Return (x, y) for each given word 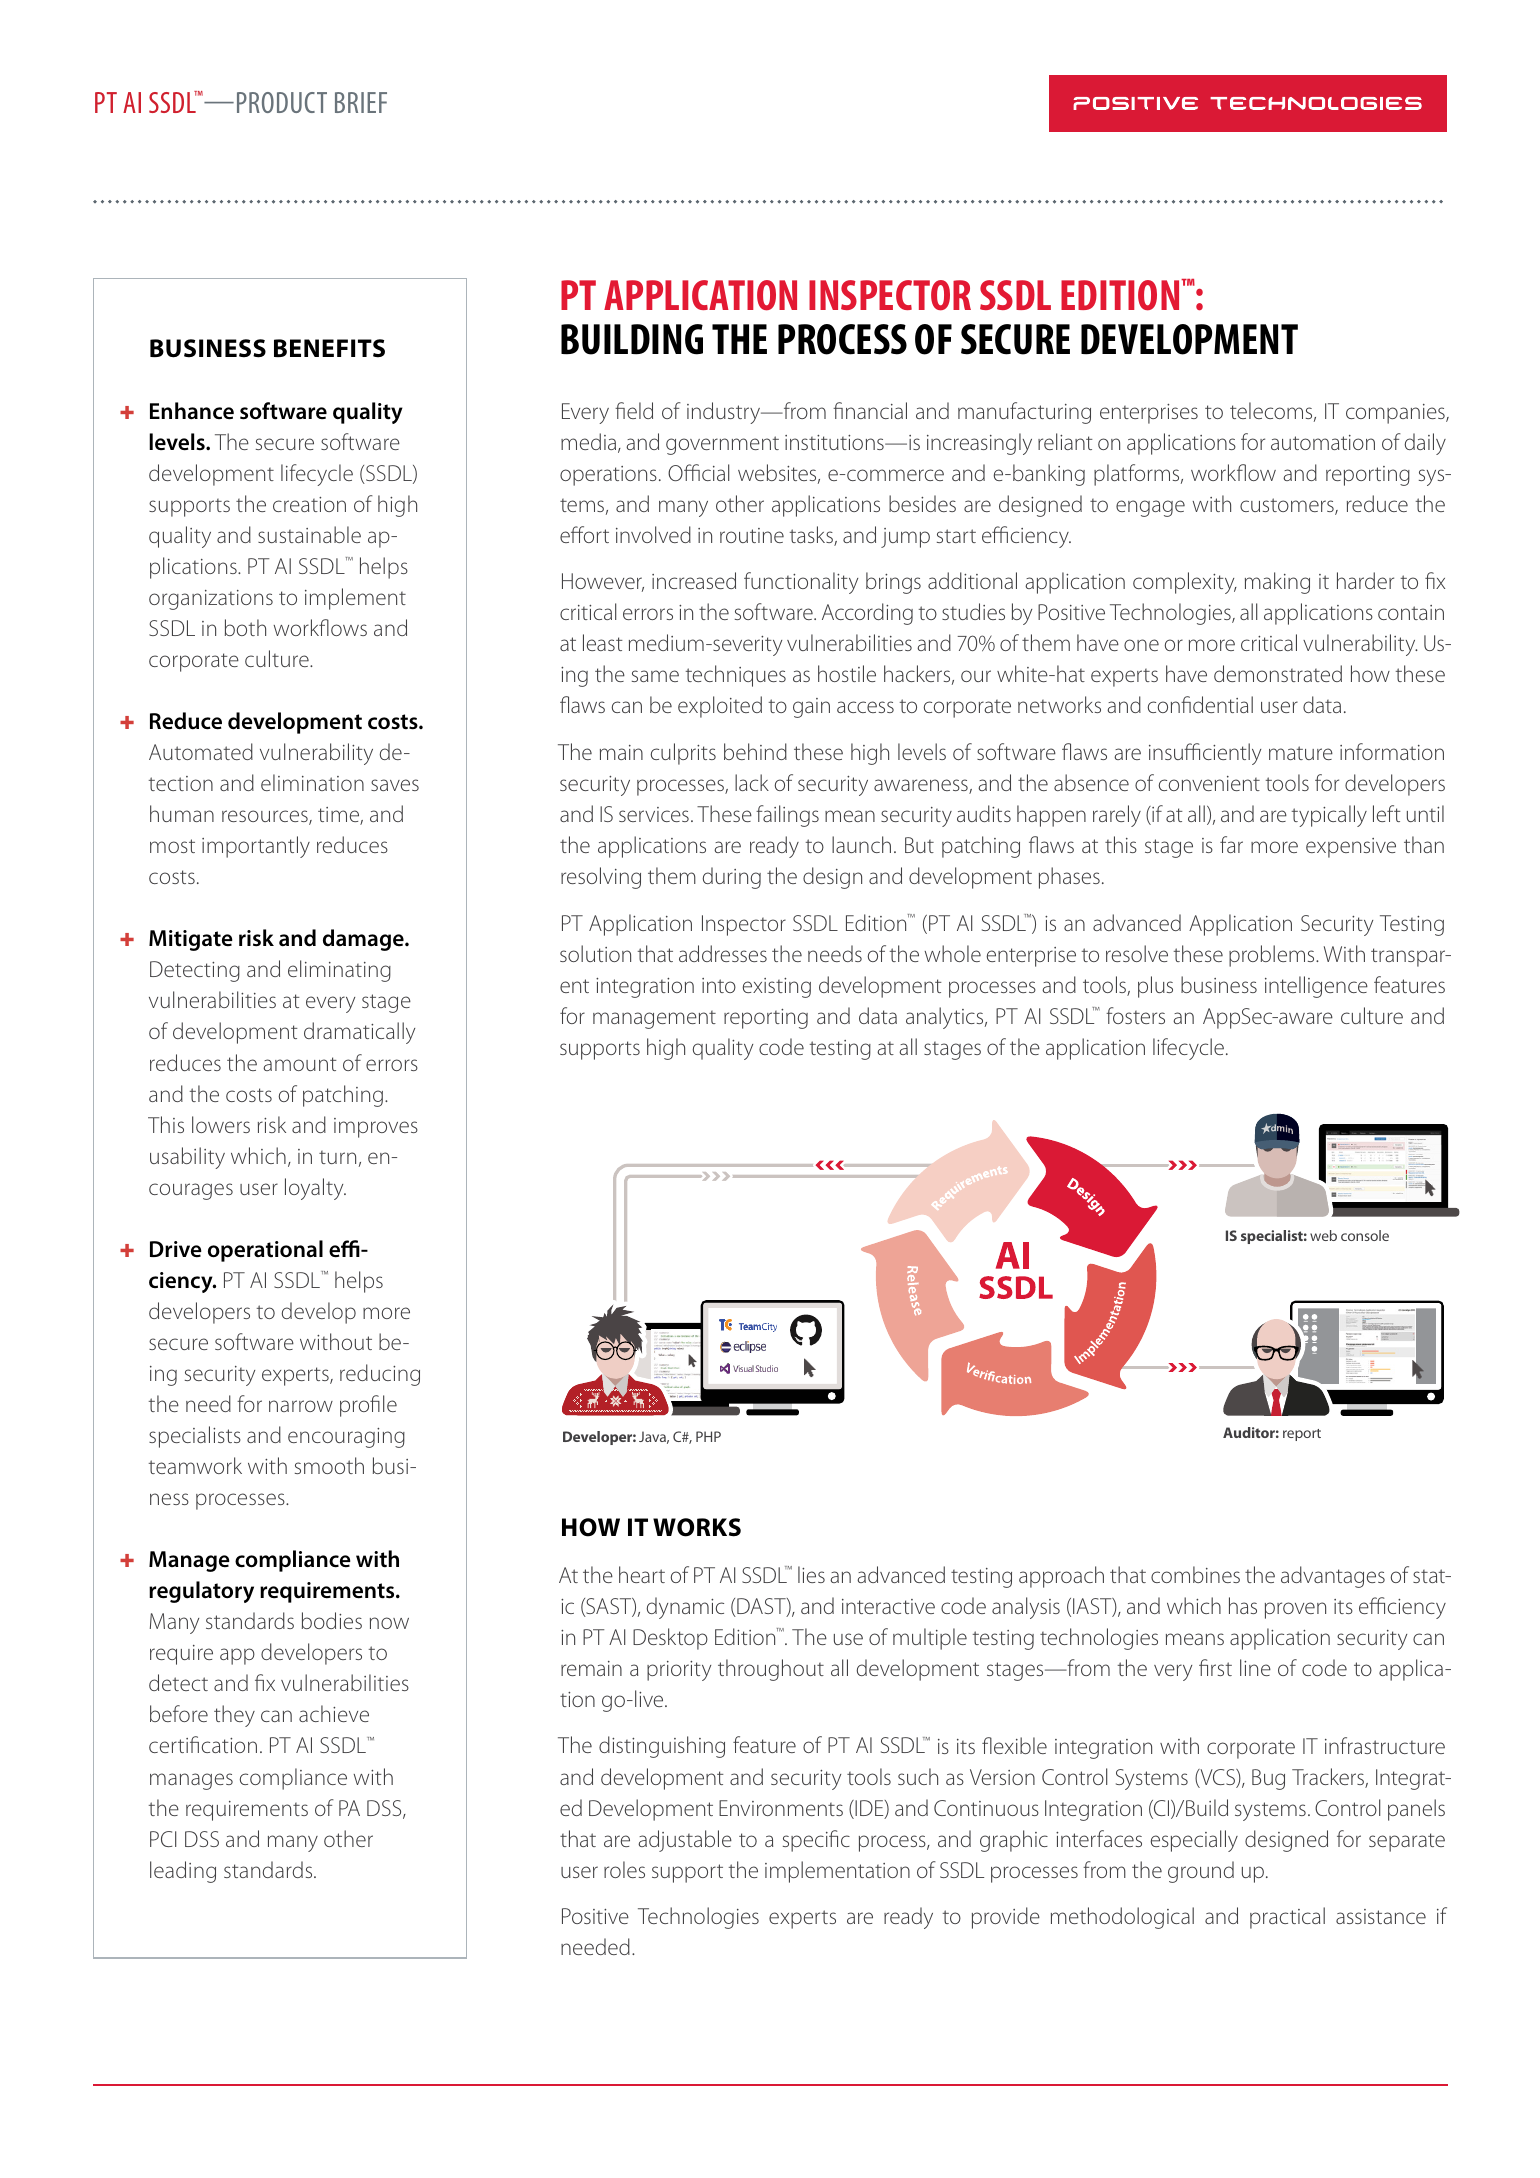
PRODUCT (282, 102)
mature (1301, 753)
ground (1201, 1872)
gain (811, 708)
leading (183, 1872)
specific (816, 1841)
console (1365, 1235)
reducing (380, 1375)
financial (870, 410)
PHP (708, 1436)
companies (1396, 414)
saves (395, 785)
